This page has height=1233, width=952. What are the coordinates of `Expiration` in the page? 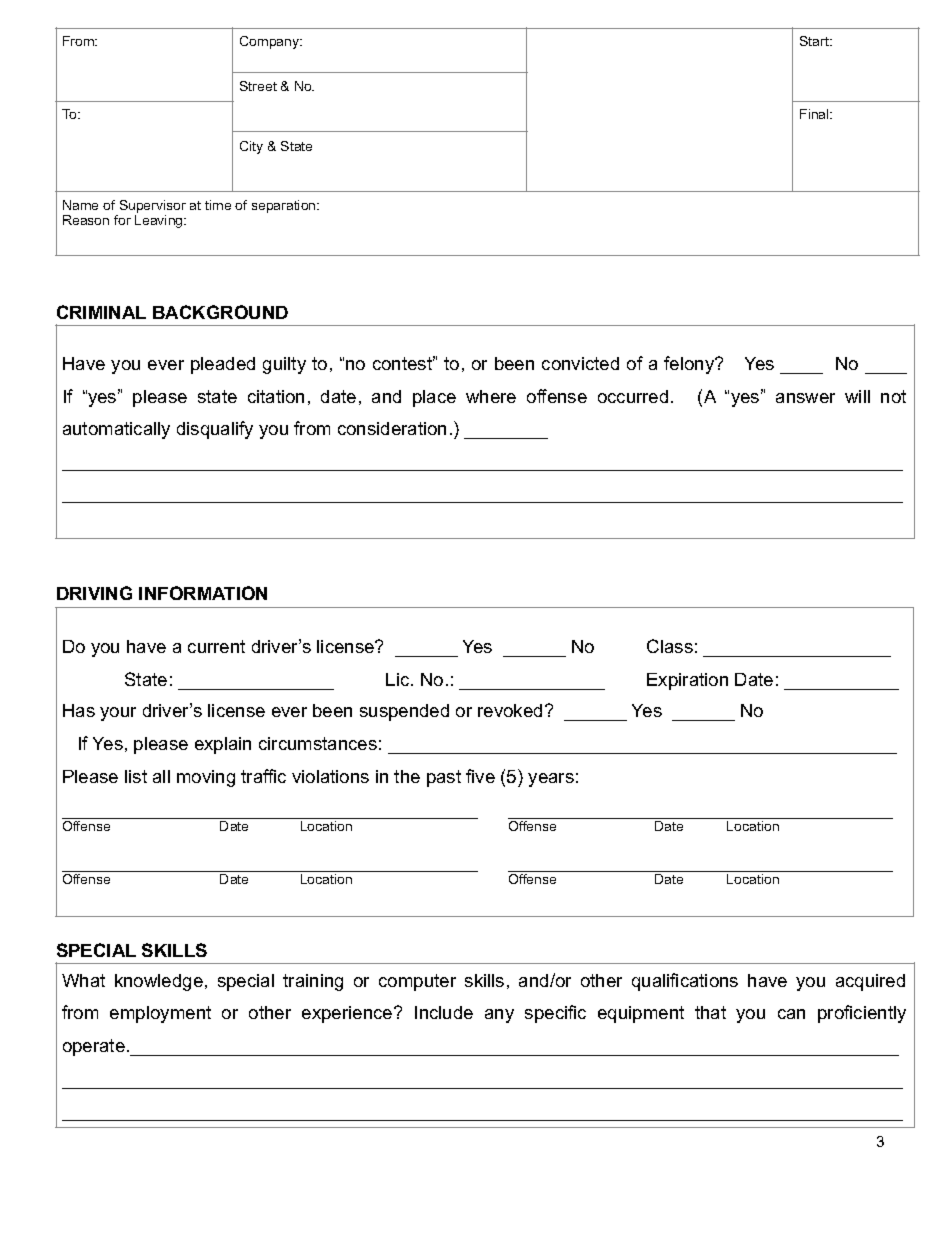 It's located at (687, 681).
